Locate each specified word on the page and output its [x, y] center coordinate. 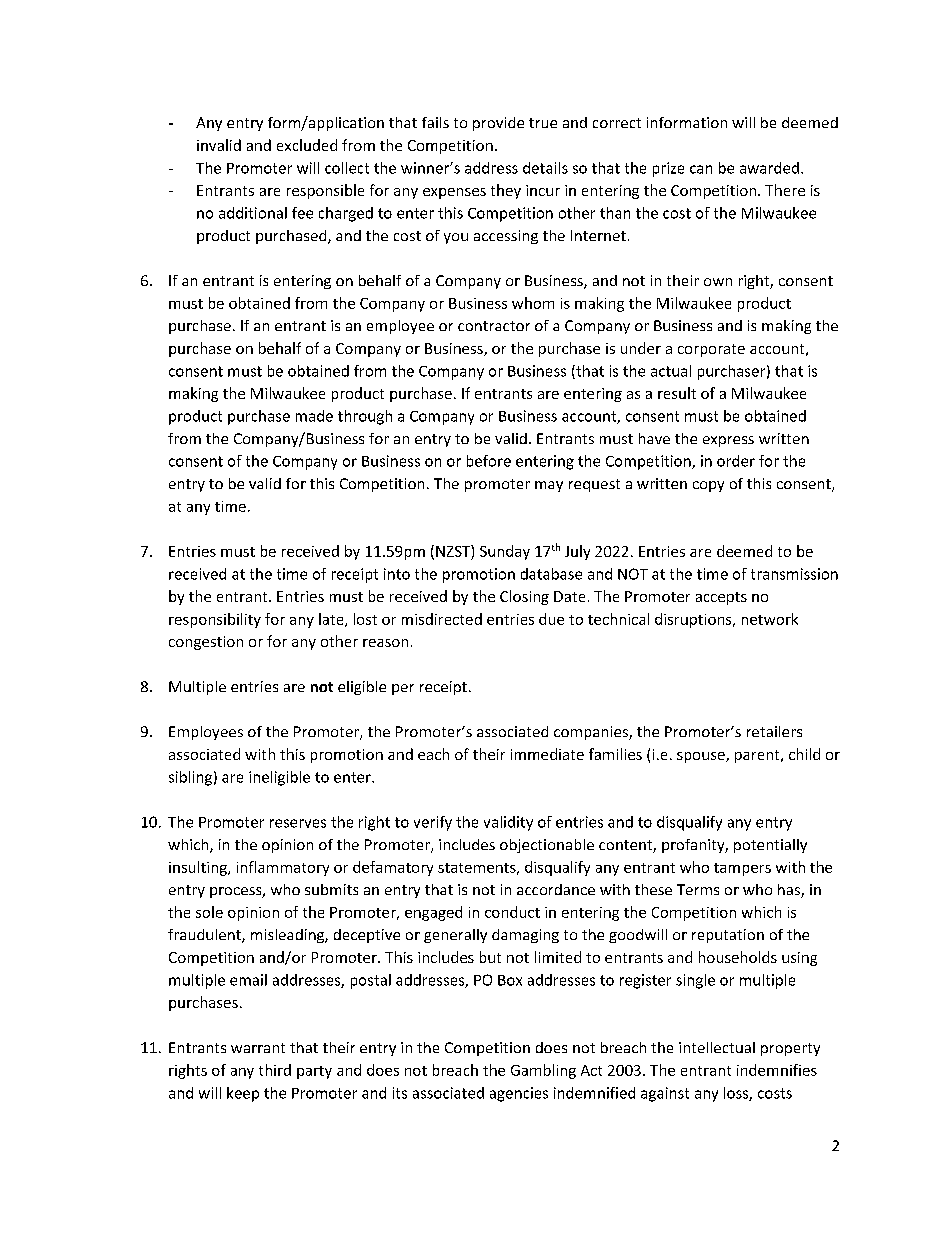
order [736, 461]
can [701, 169]
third [275, 1070]
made [314, 416]
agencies [519, 1094]
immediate [547, 754]
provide [498, 124]
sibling [190, 778]
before [489, 461]
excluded [307, 145]
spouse [702, 757]
